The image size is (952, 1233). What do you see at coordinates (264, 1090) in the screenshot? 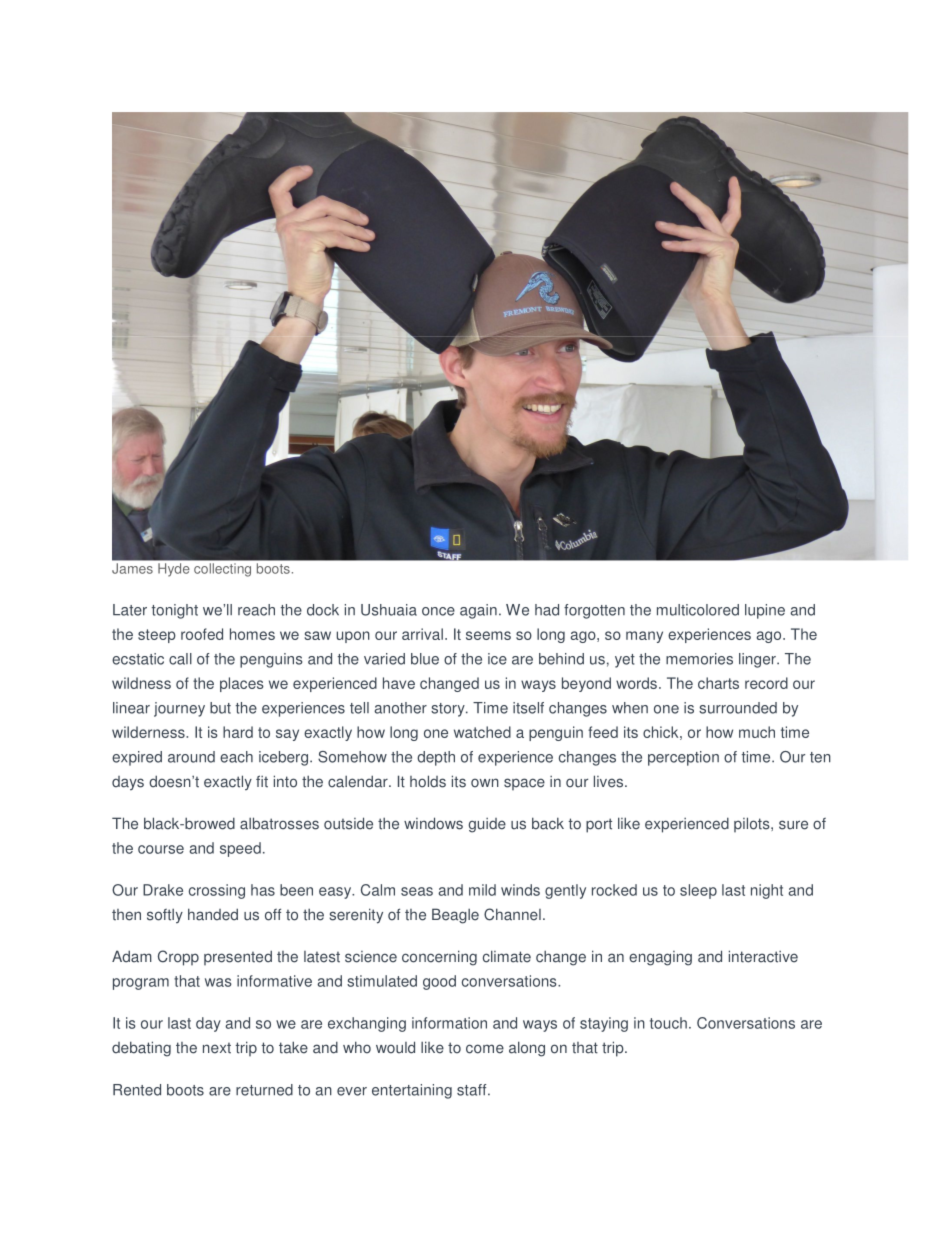
I see `returned` at bounding box center [264, 1090].
